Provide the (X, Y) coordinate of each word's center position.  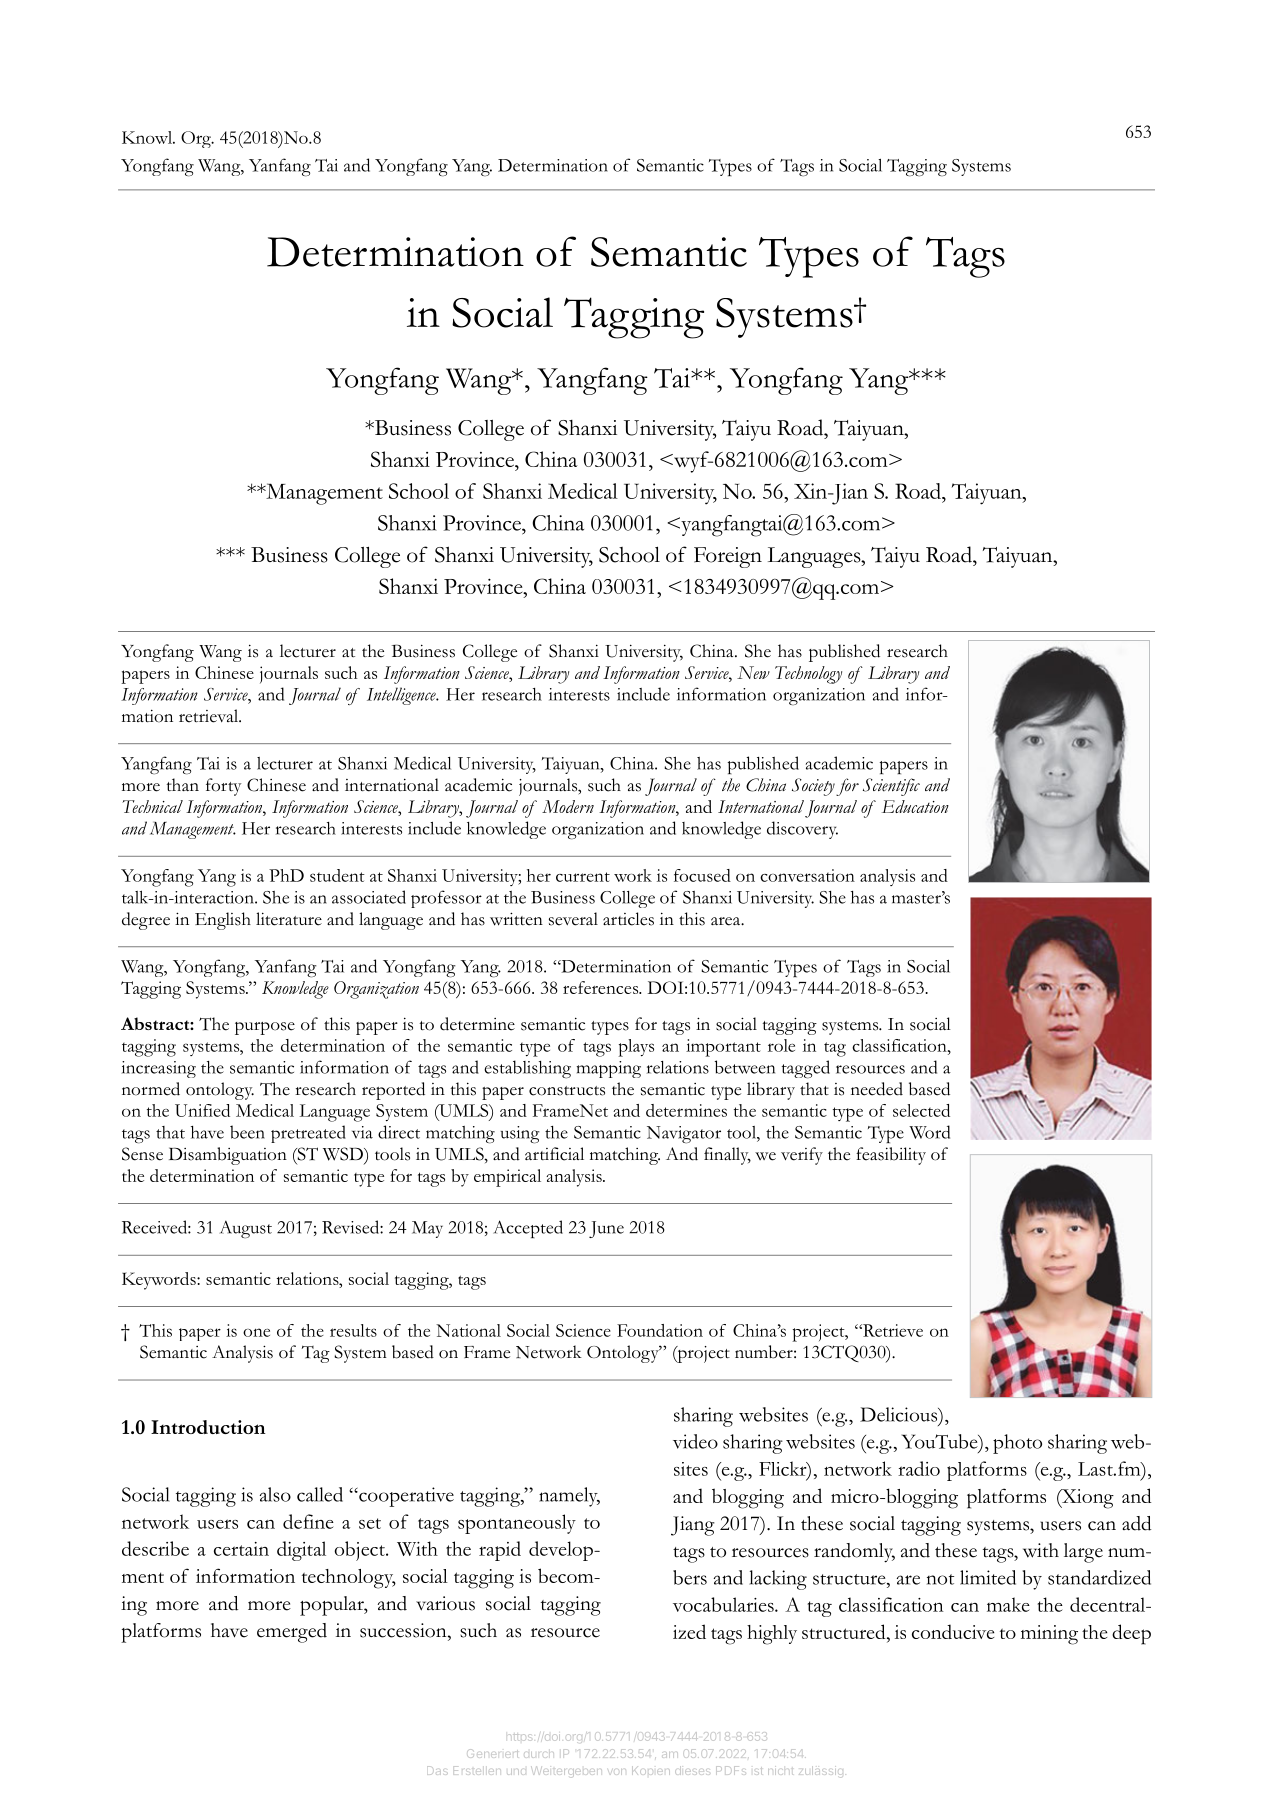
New (753, 672)
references (602, 987)
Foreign (728, 557)
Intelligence (402, 696)
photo (1017, 1444)
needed (877, 1089)
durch (539, 1755)
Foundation (660, 1330)
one (256, 1332)
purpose (265, 1028)
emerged (292, 1633)
